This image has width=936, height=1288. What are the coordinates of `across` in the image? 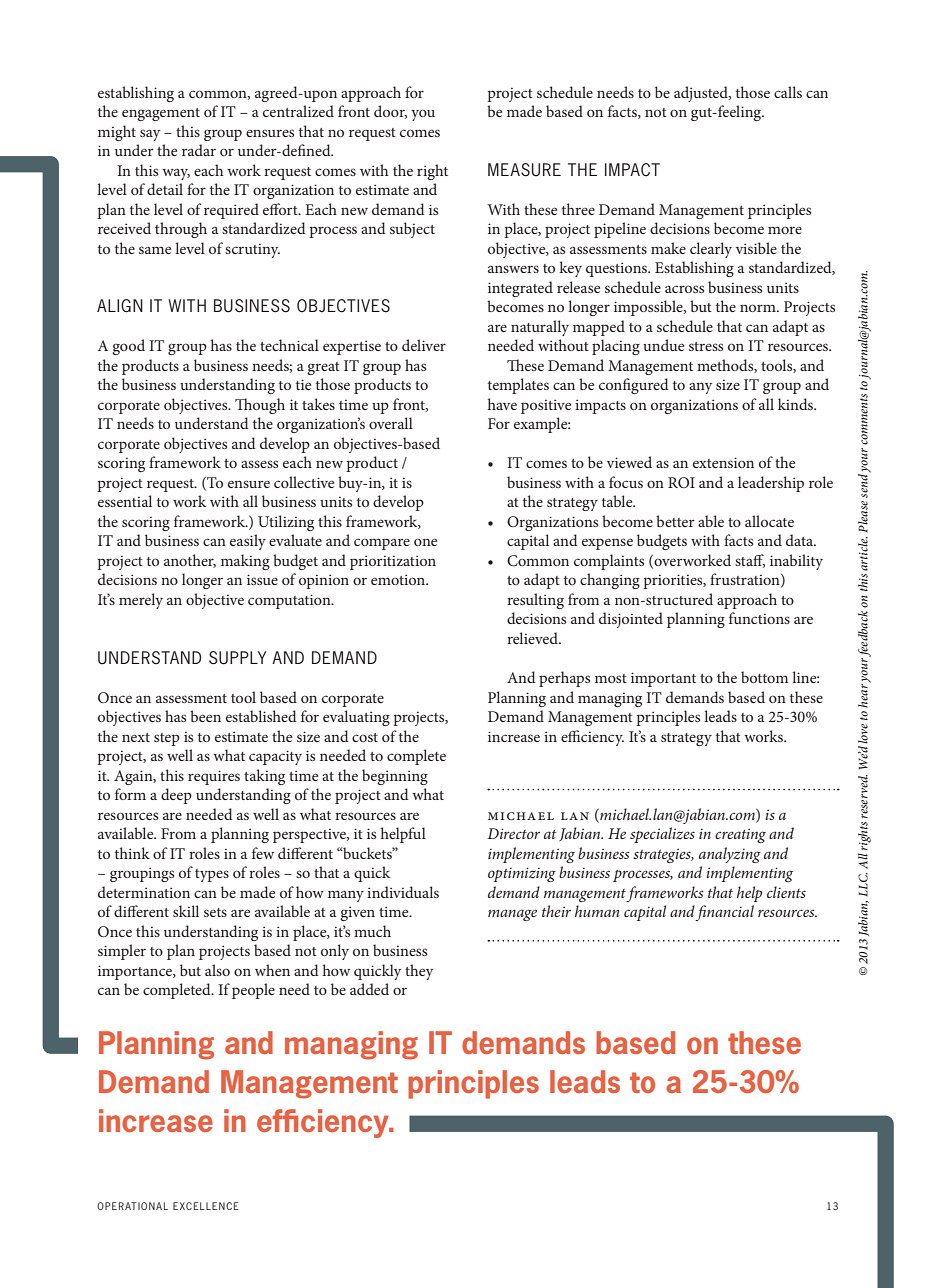 It's located at (684, 289).
